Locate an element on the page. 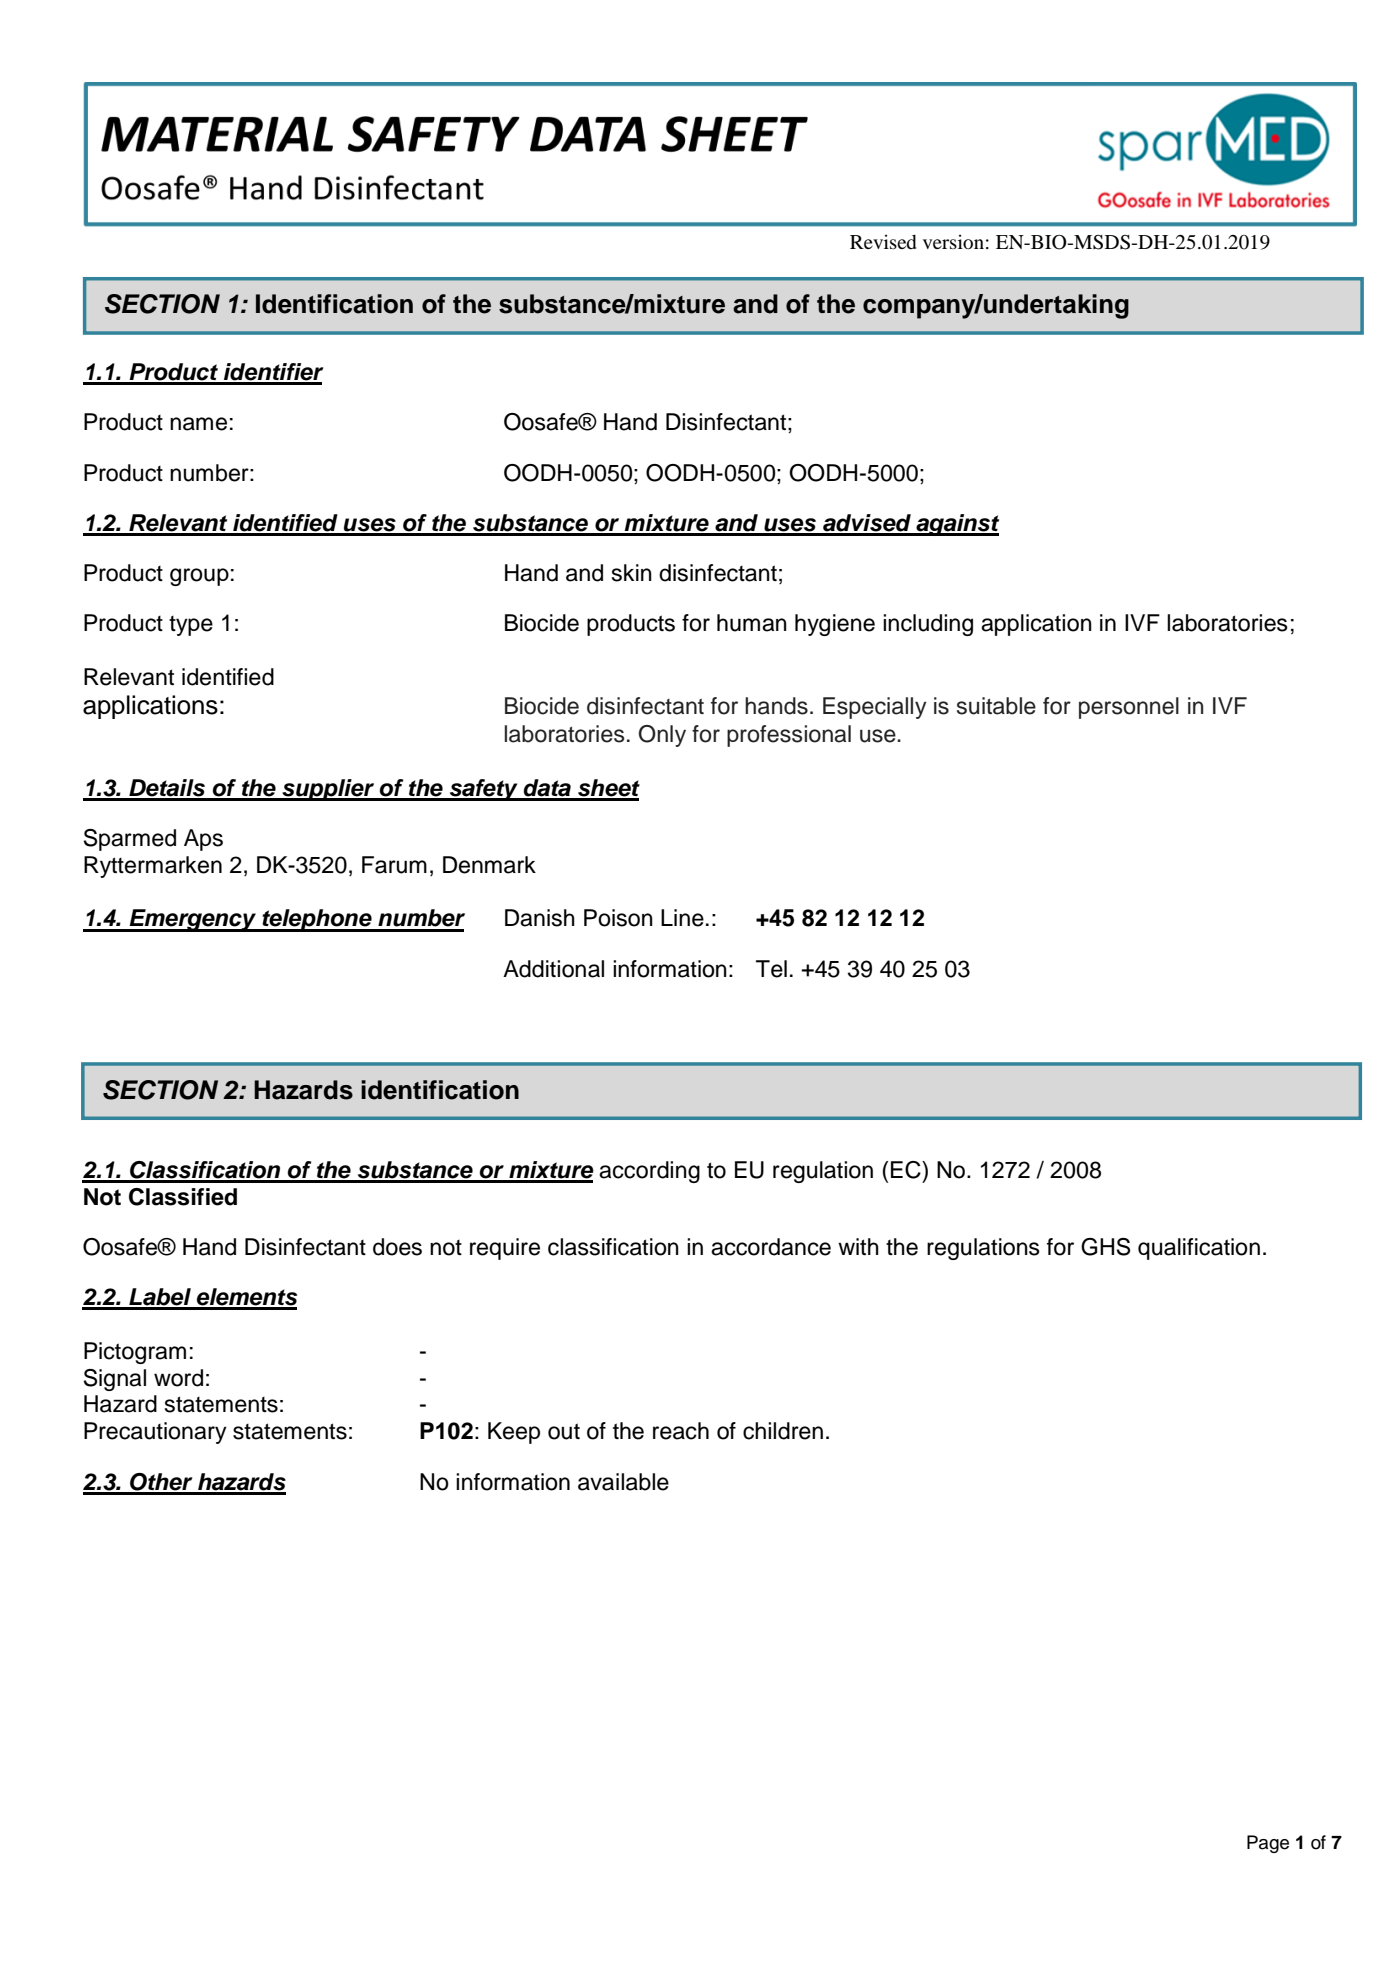 This image has height=1967, width=1391. Precautionary is located at coordinates (155, 1433).
